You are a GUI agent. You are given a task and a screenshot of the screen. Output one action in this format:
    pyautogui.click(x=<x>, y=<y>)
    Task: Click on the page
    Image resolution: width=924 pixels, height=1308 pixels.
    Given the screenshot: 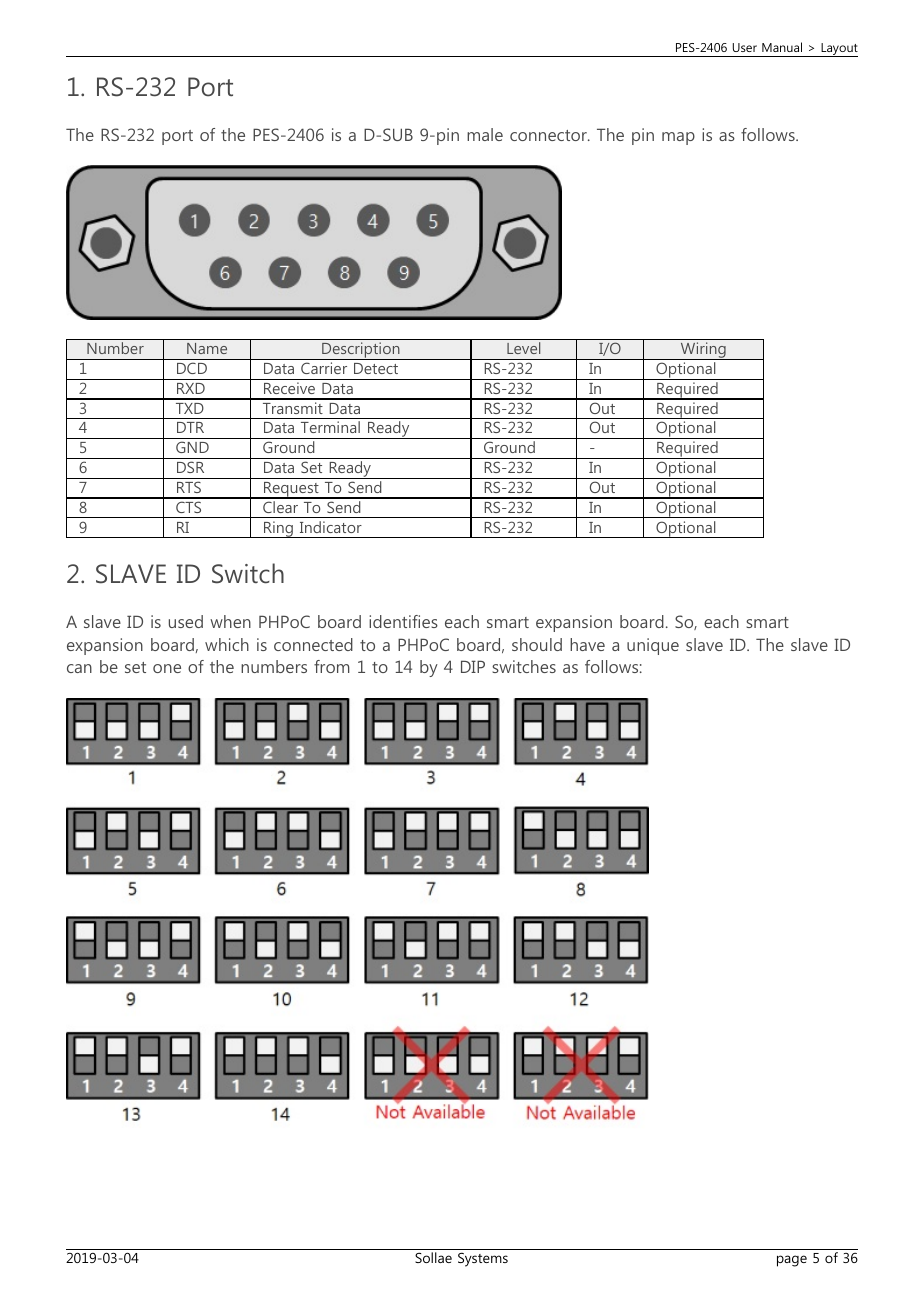 What is the action you would take?
    pyautogui.click(x=792, y=1261)
